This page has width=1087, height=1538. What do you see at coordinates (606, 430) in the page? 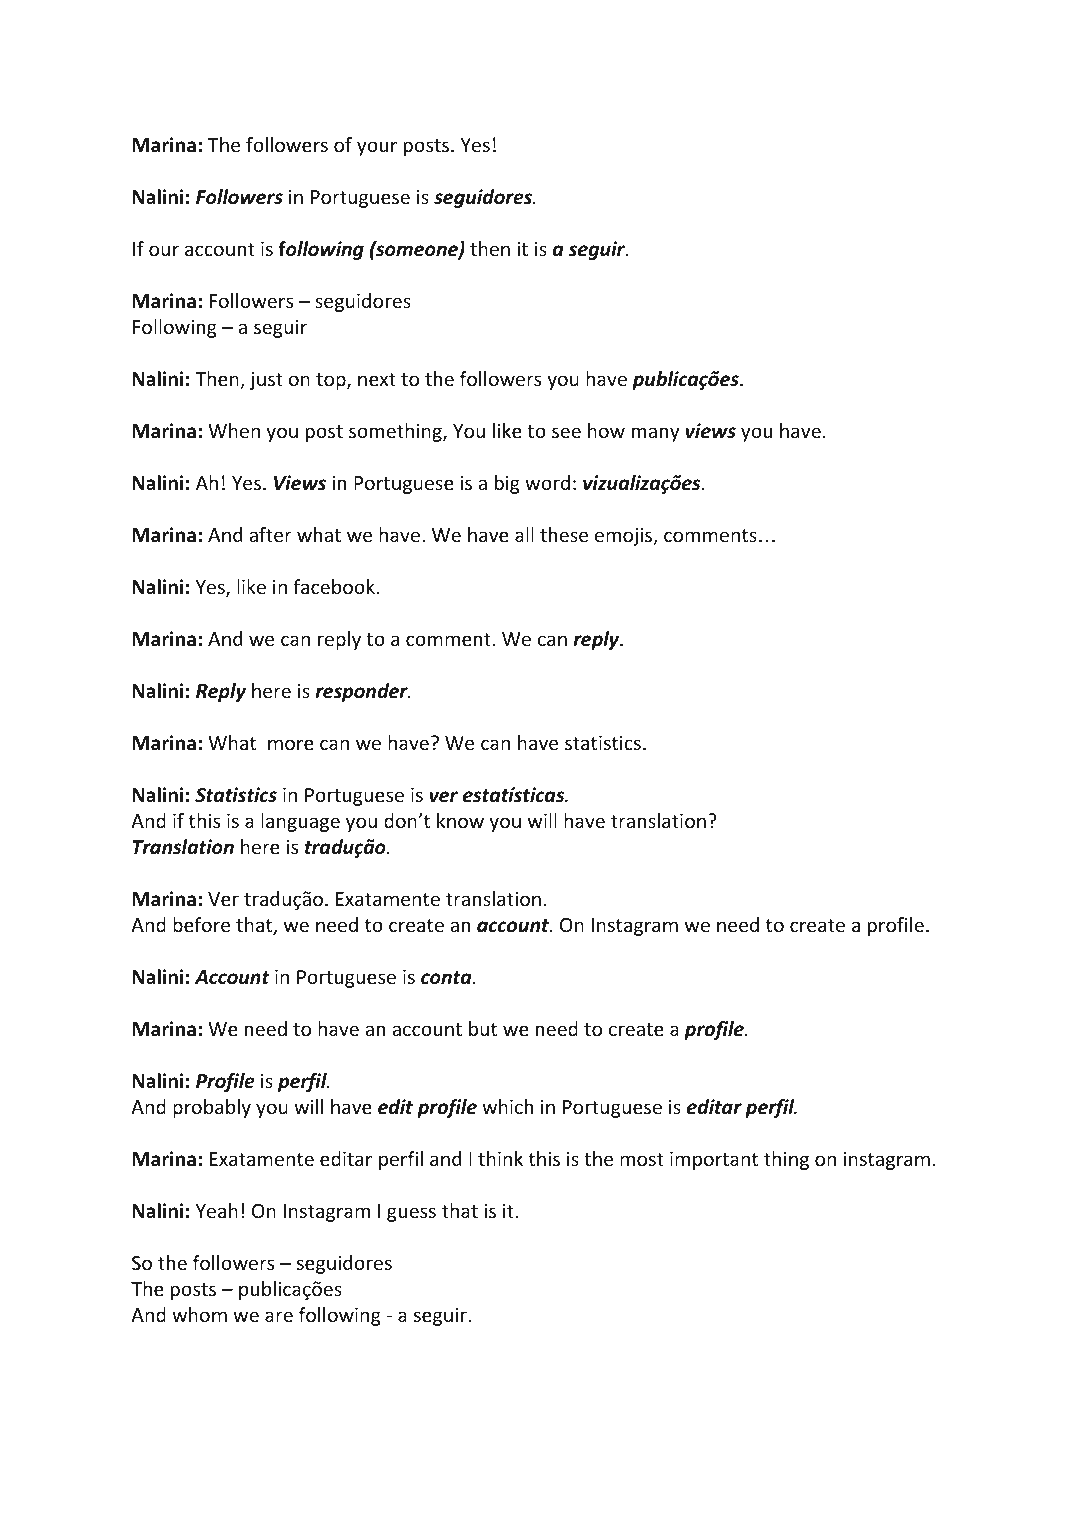
I see `how` at bounding box center [606, 430].
